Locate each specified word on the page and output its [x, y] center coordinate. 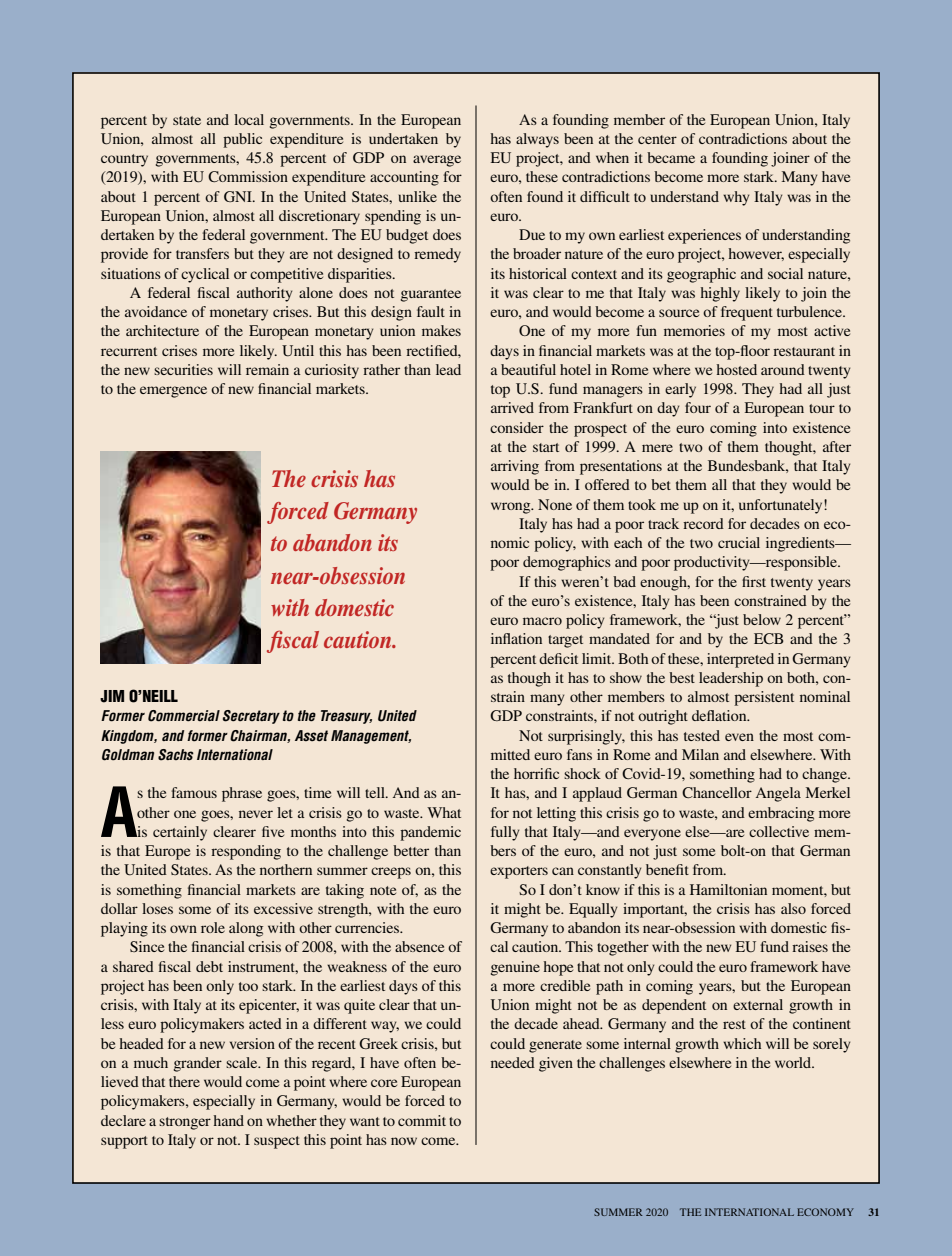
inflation [516, 638]
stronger [185, 1123]
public [242, 140]
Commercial [184, 716]
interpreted [740, 660]
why [736, 198]
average [437, 161]
